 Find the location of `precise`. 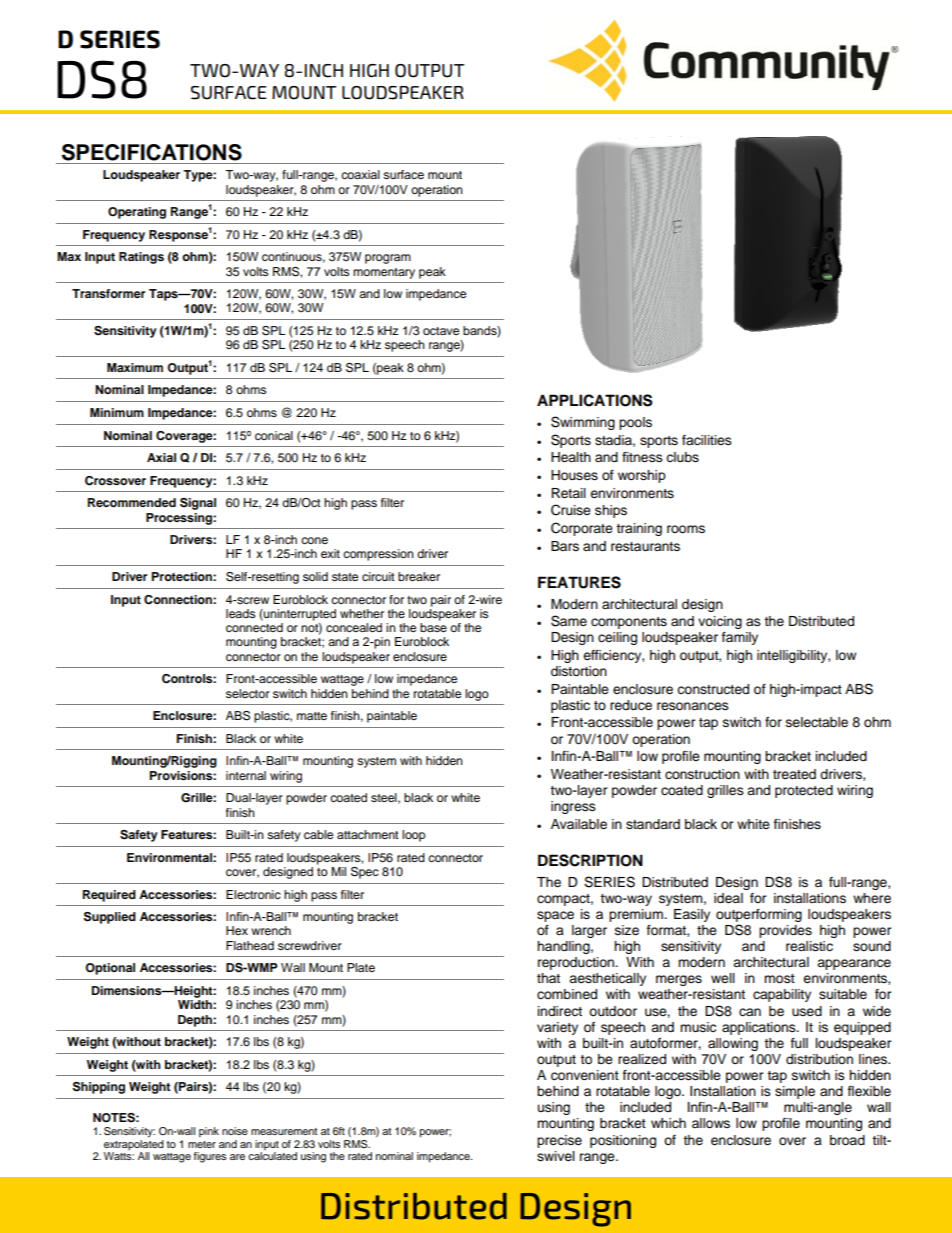

precise is located at coordinates (559, 1141).
